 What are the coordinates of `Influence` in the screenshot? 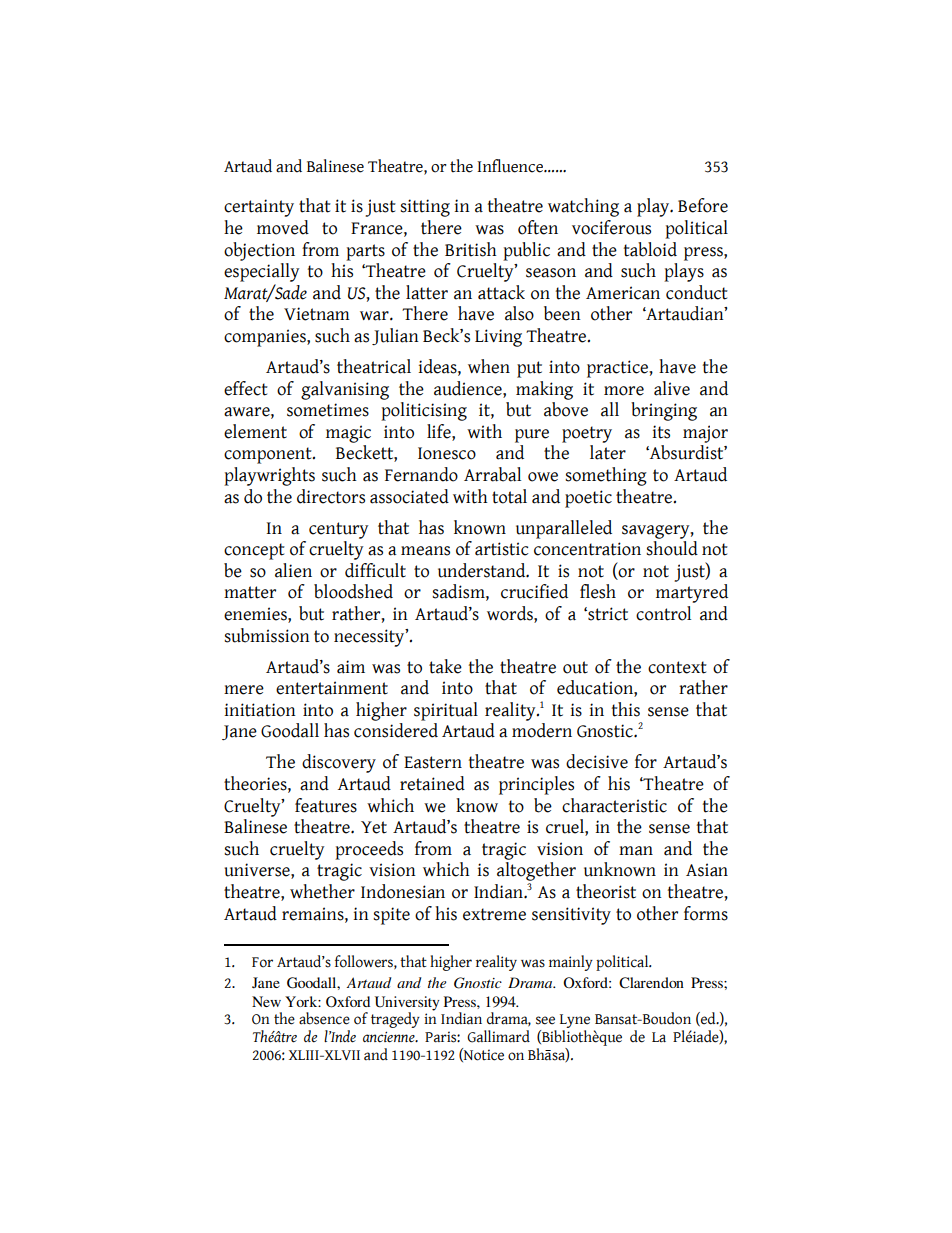 It's located at (511, 166).
